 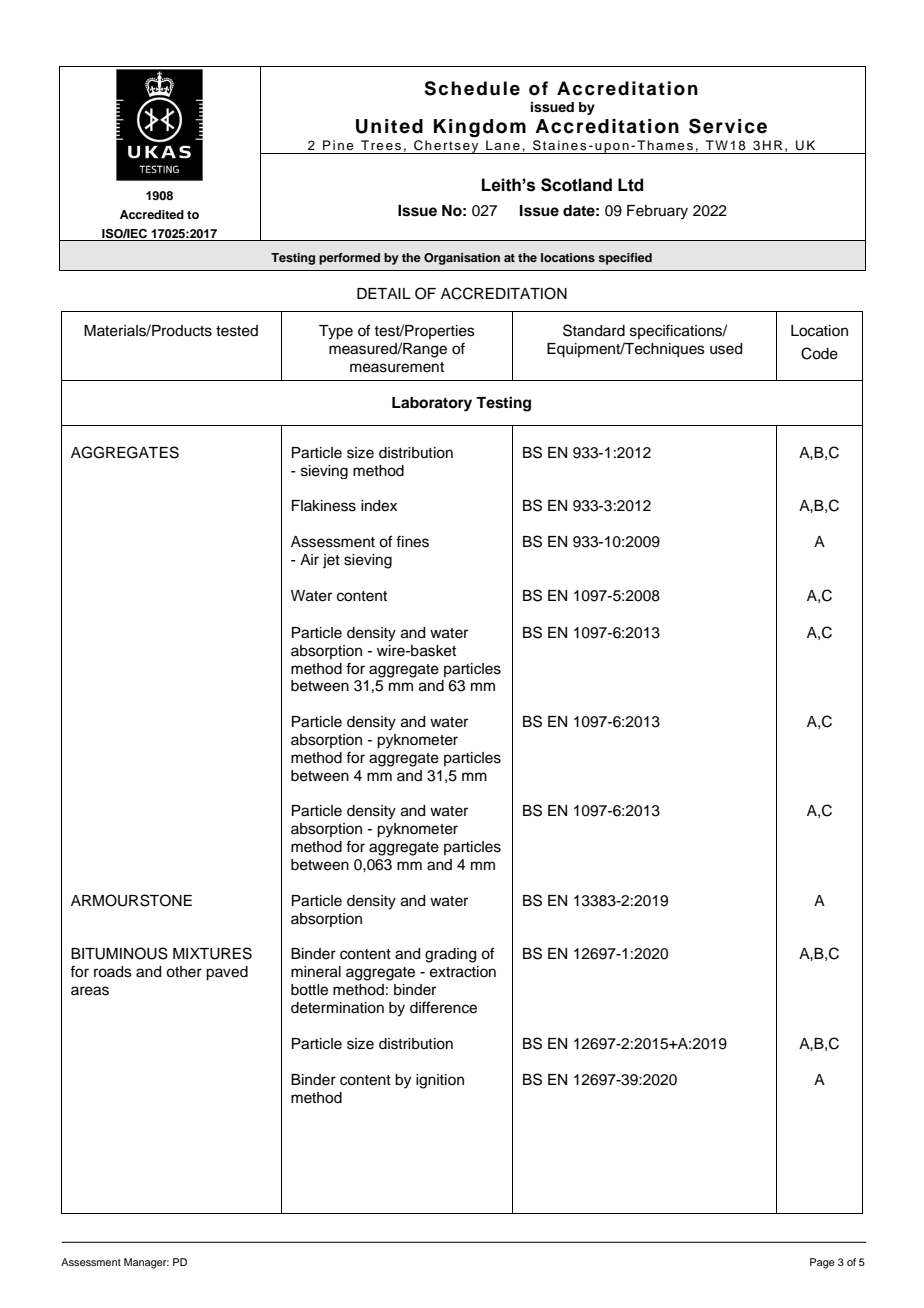 I want to click on Air, so click(x=309, y=559).
